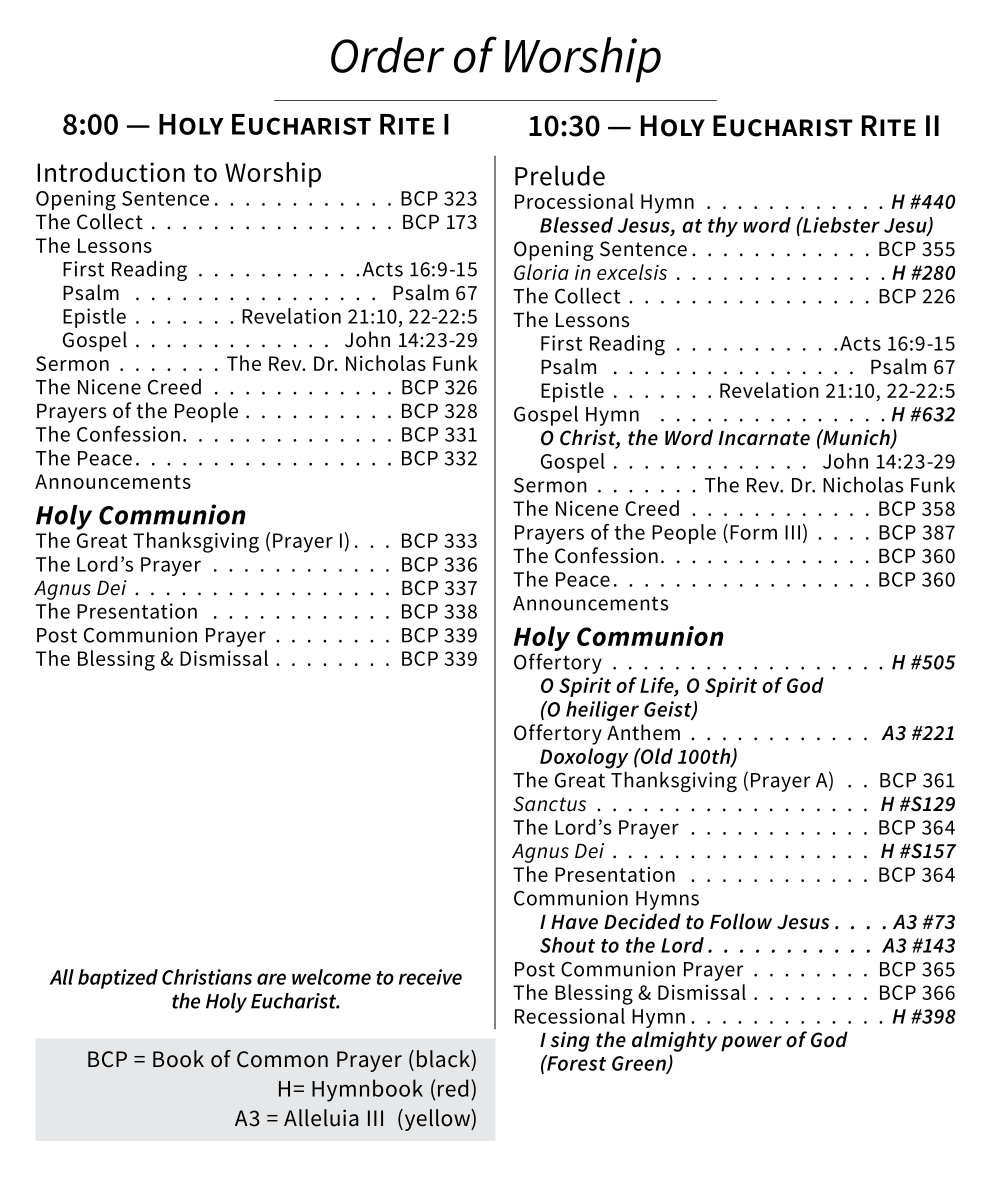 This page has height=1204, width=991. I want to click on Follow, so click(741, 921).
